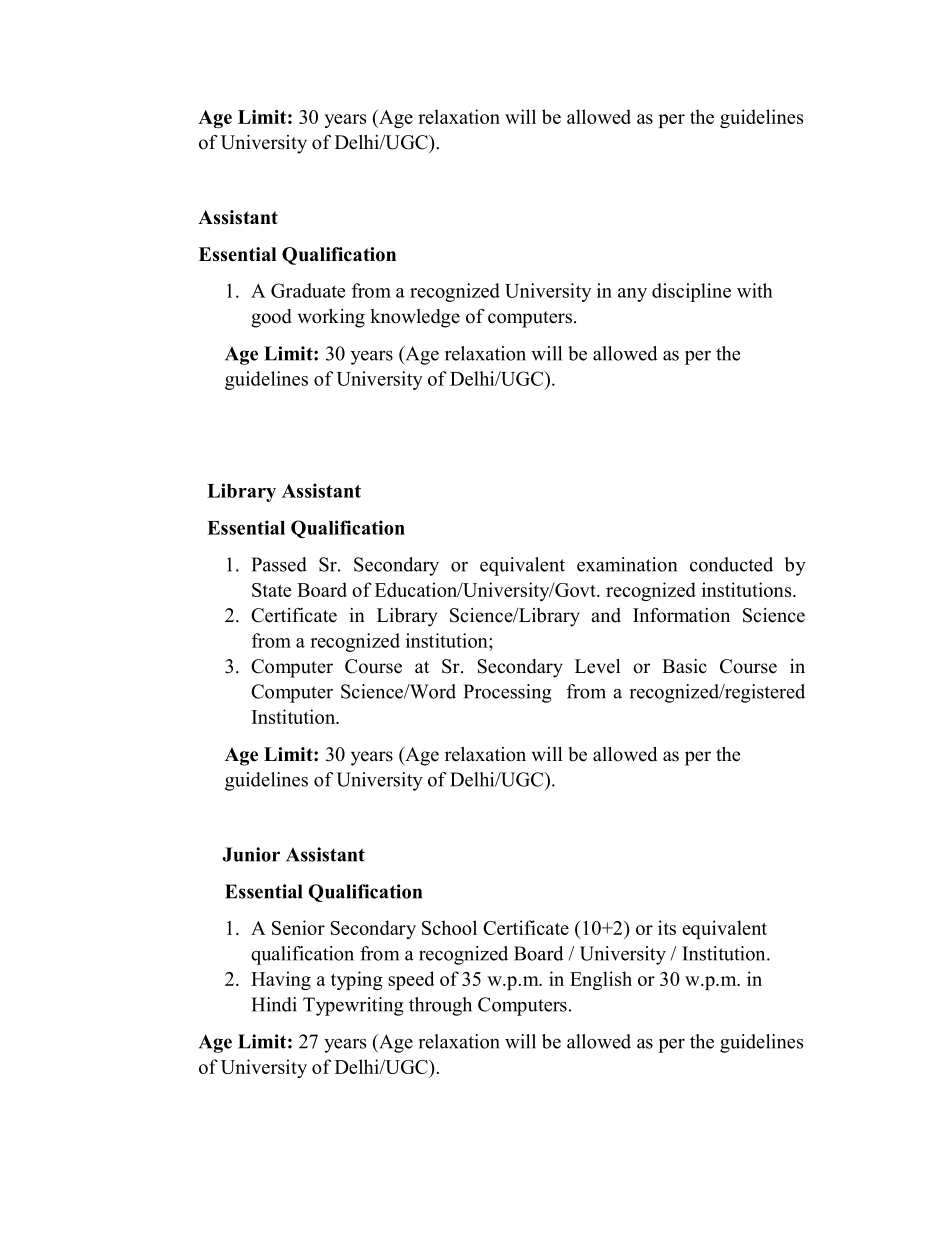 The image size is (952, 1233). I want to click on discipline, so click(691, 292).
